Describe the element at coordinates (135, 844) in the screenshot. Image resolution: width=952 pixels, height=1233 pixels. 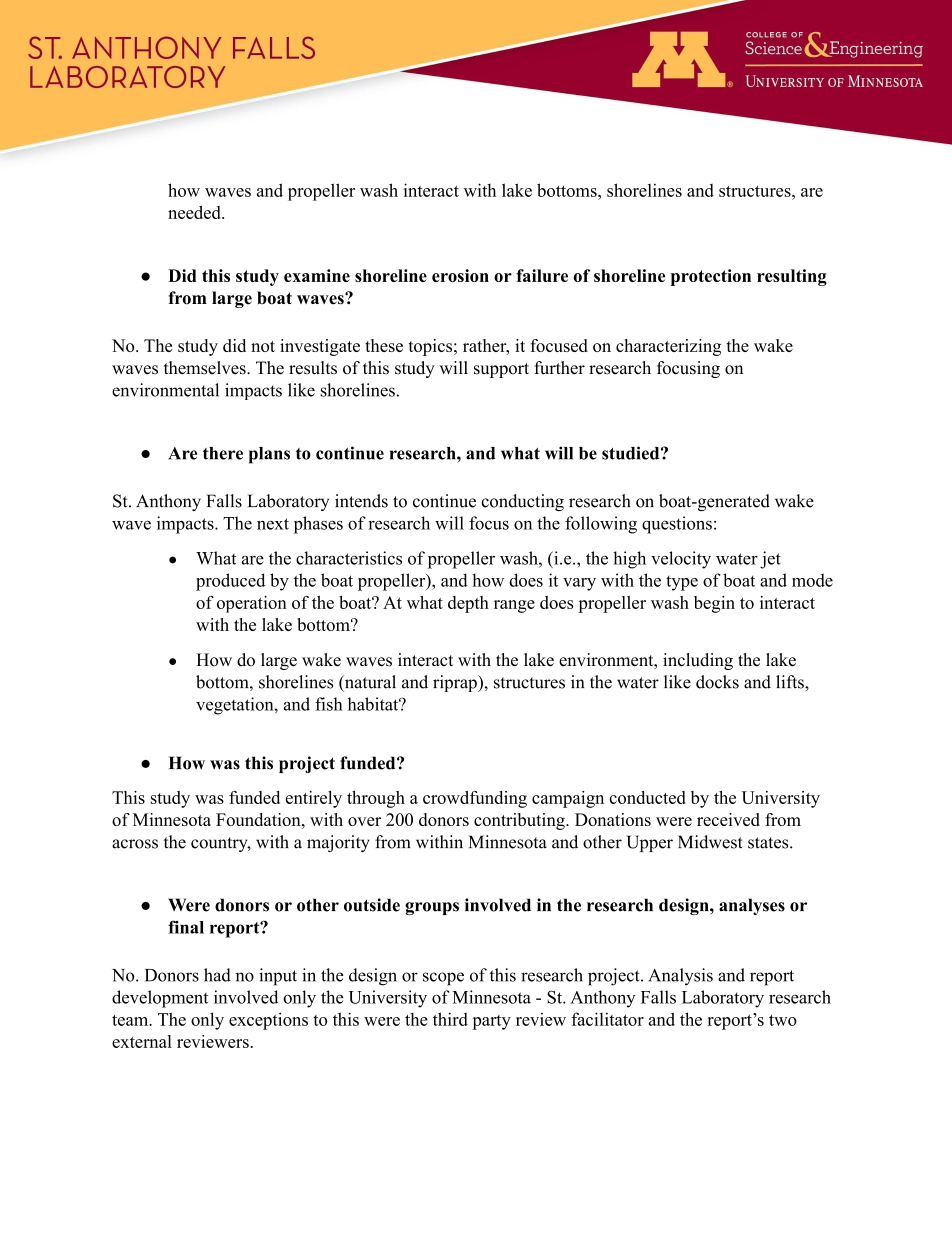
I see `across` at that location.
